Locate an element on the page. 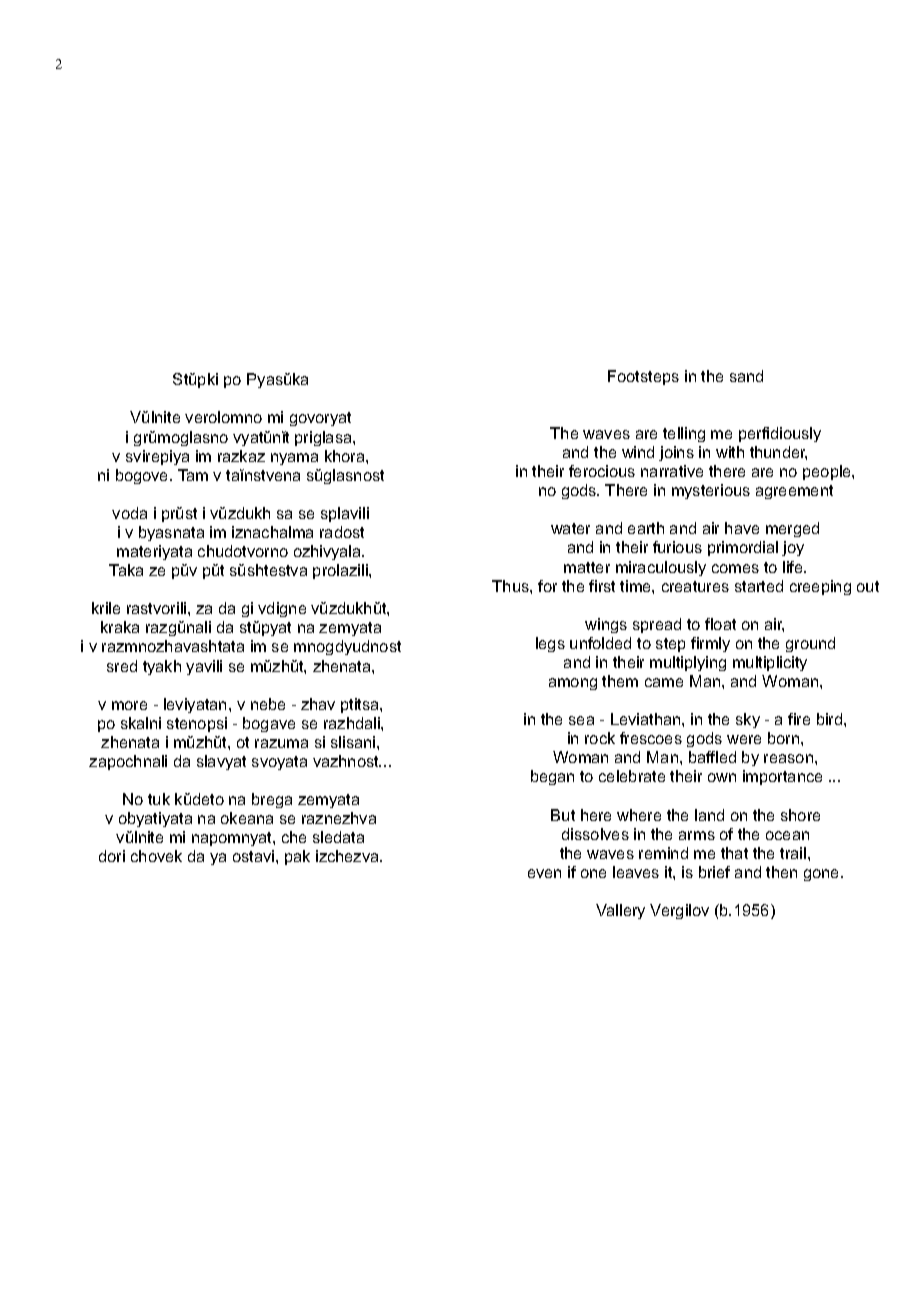 Image resolution: width=924 pixels, height=1308 pixels. among is located at coordinates (573, 684).
